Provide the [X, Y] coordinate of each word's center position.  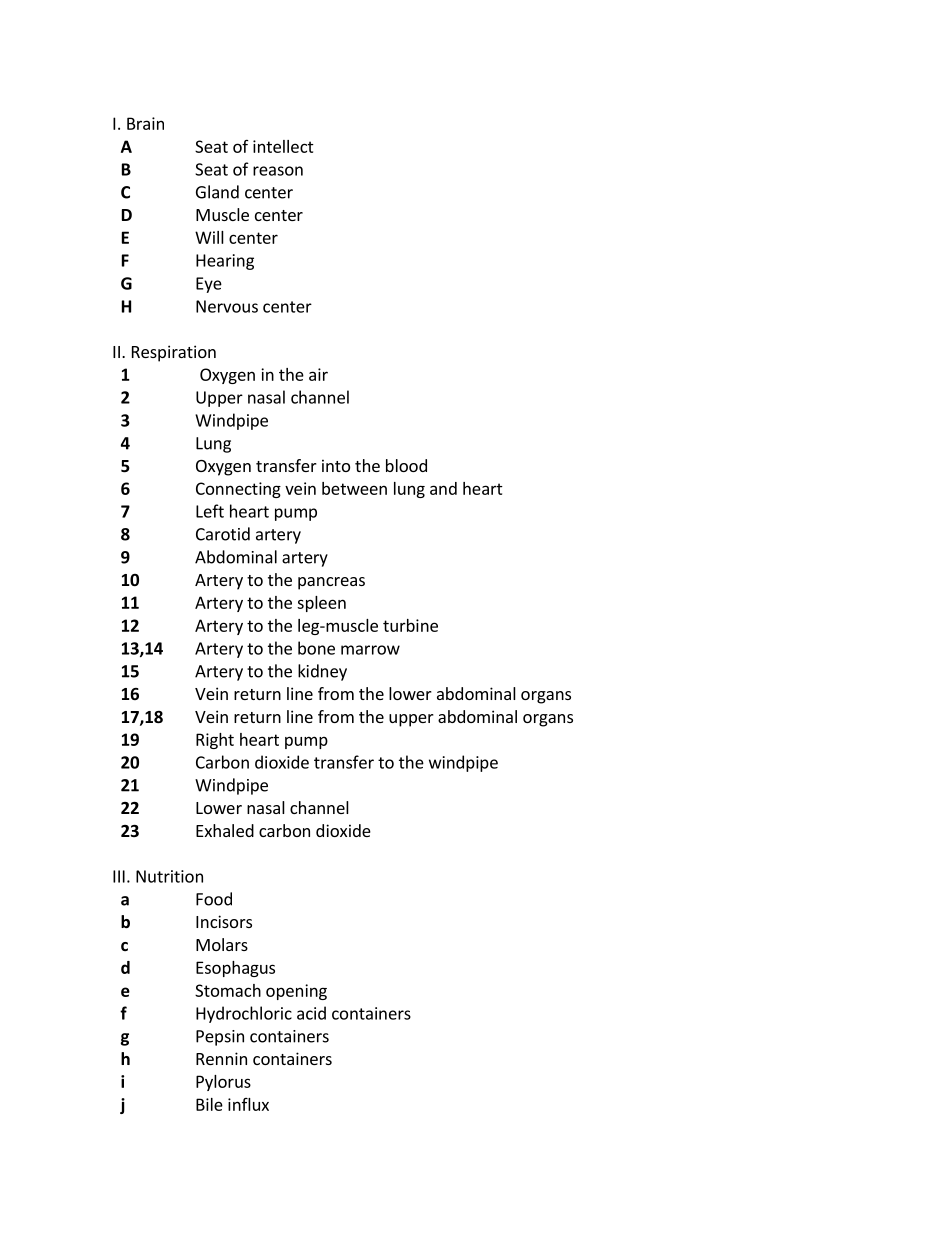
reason [278, 171]
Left [210, 511]
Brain [145, 123]
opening [296, 992]
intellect [283, 146]
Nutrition [169, 876]
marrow [370, 650]
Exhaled [225, 830]
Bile [209, 1104]
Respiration [174, 353]
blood [406, 465]
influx [248, 1104]
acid [311, 1013]
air [318, 374]
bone [316, 648]
